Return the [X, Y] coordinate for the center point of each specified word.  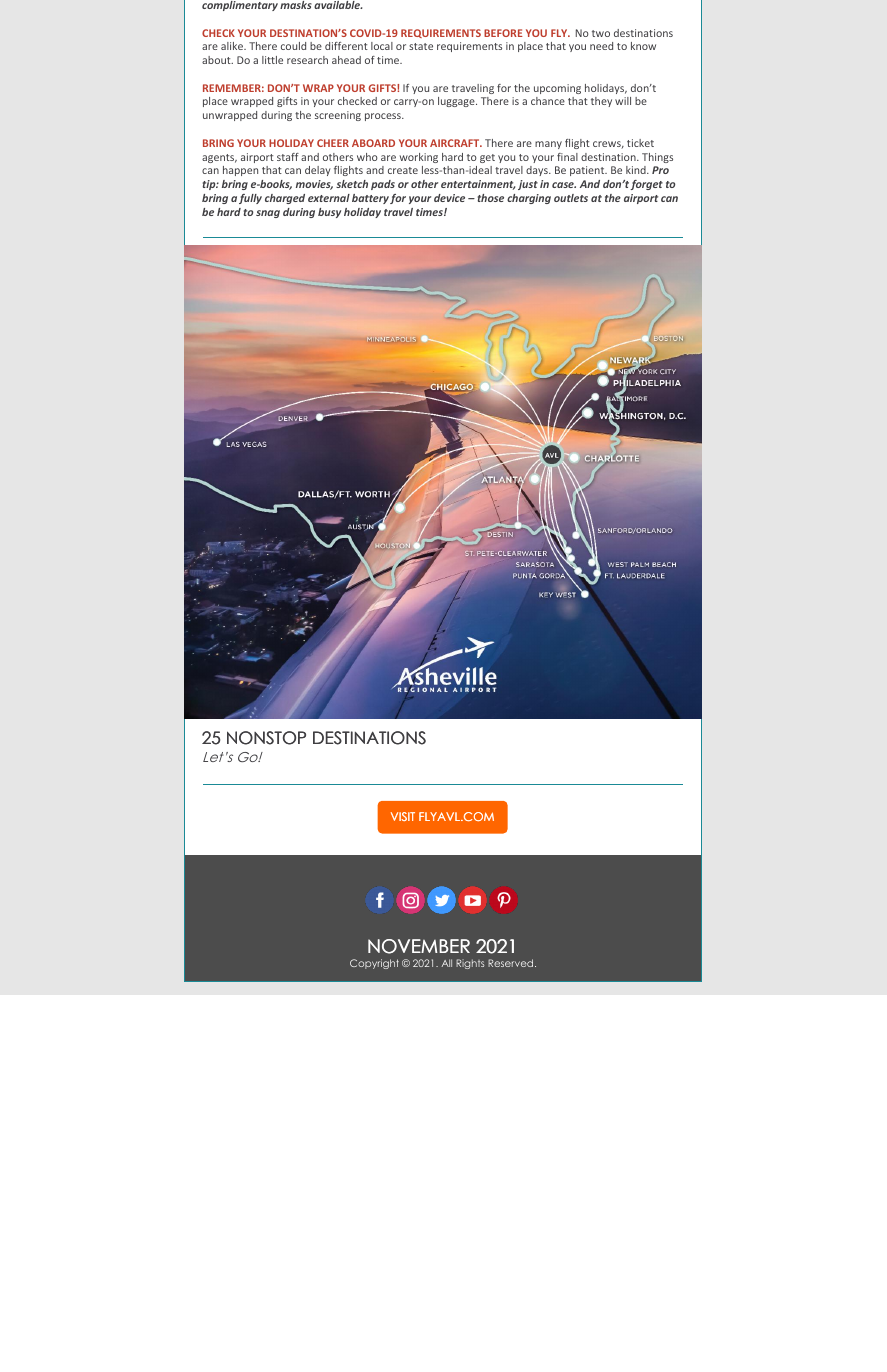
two [601, 33]
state [421, 46]
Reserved [512, 963]
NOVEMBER [419, 946]
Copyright [374, 964]
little [272, 60]
